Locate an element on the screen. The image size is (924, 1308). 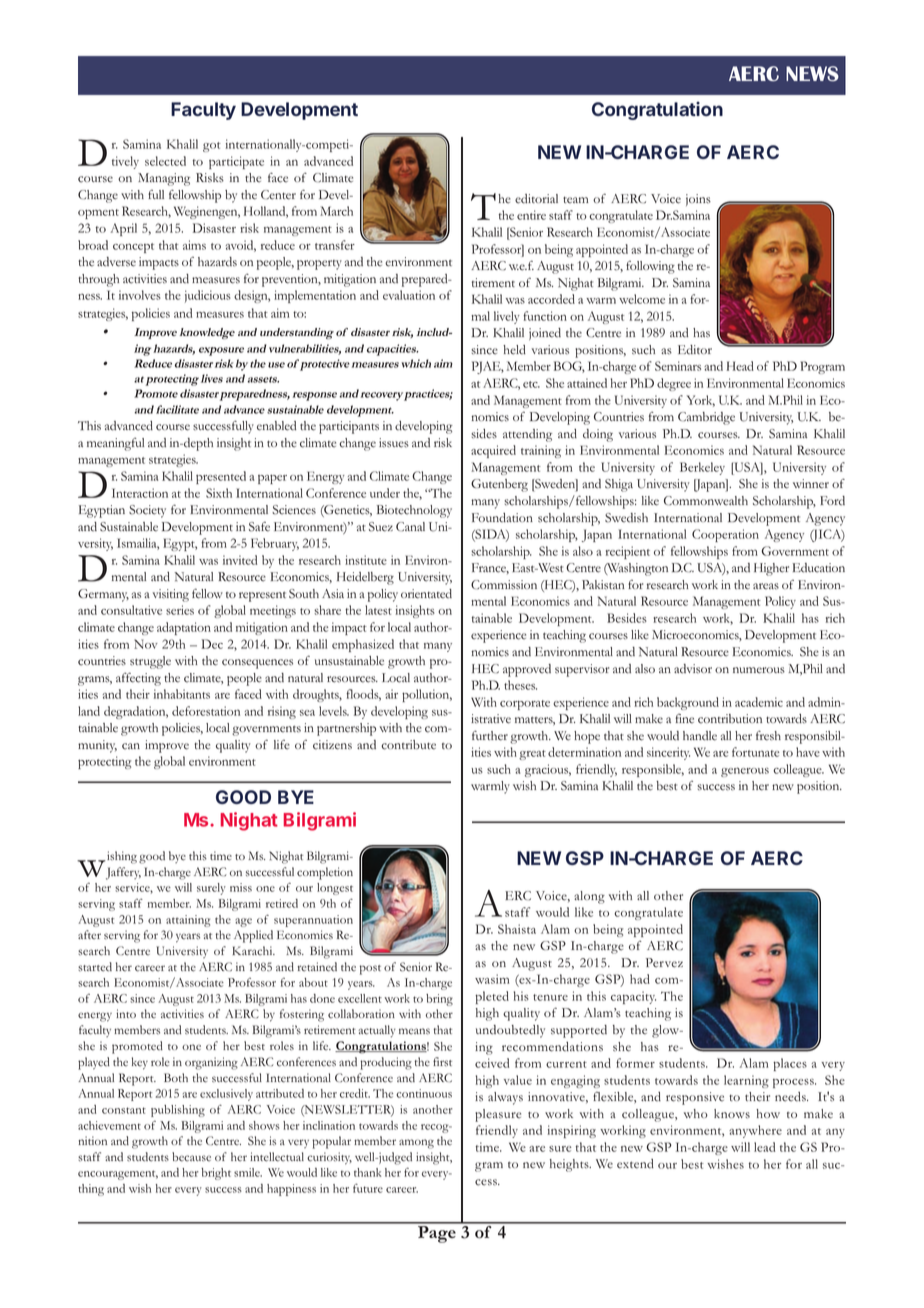
meaningful is located at coordinates (115, 444).
